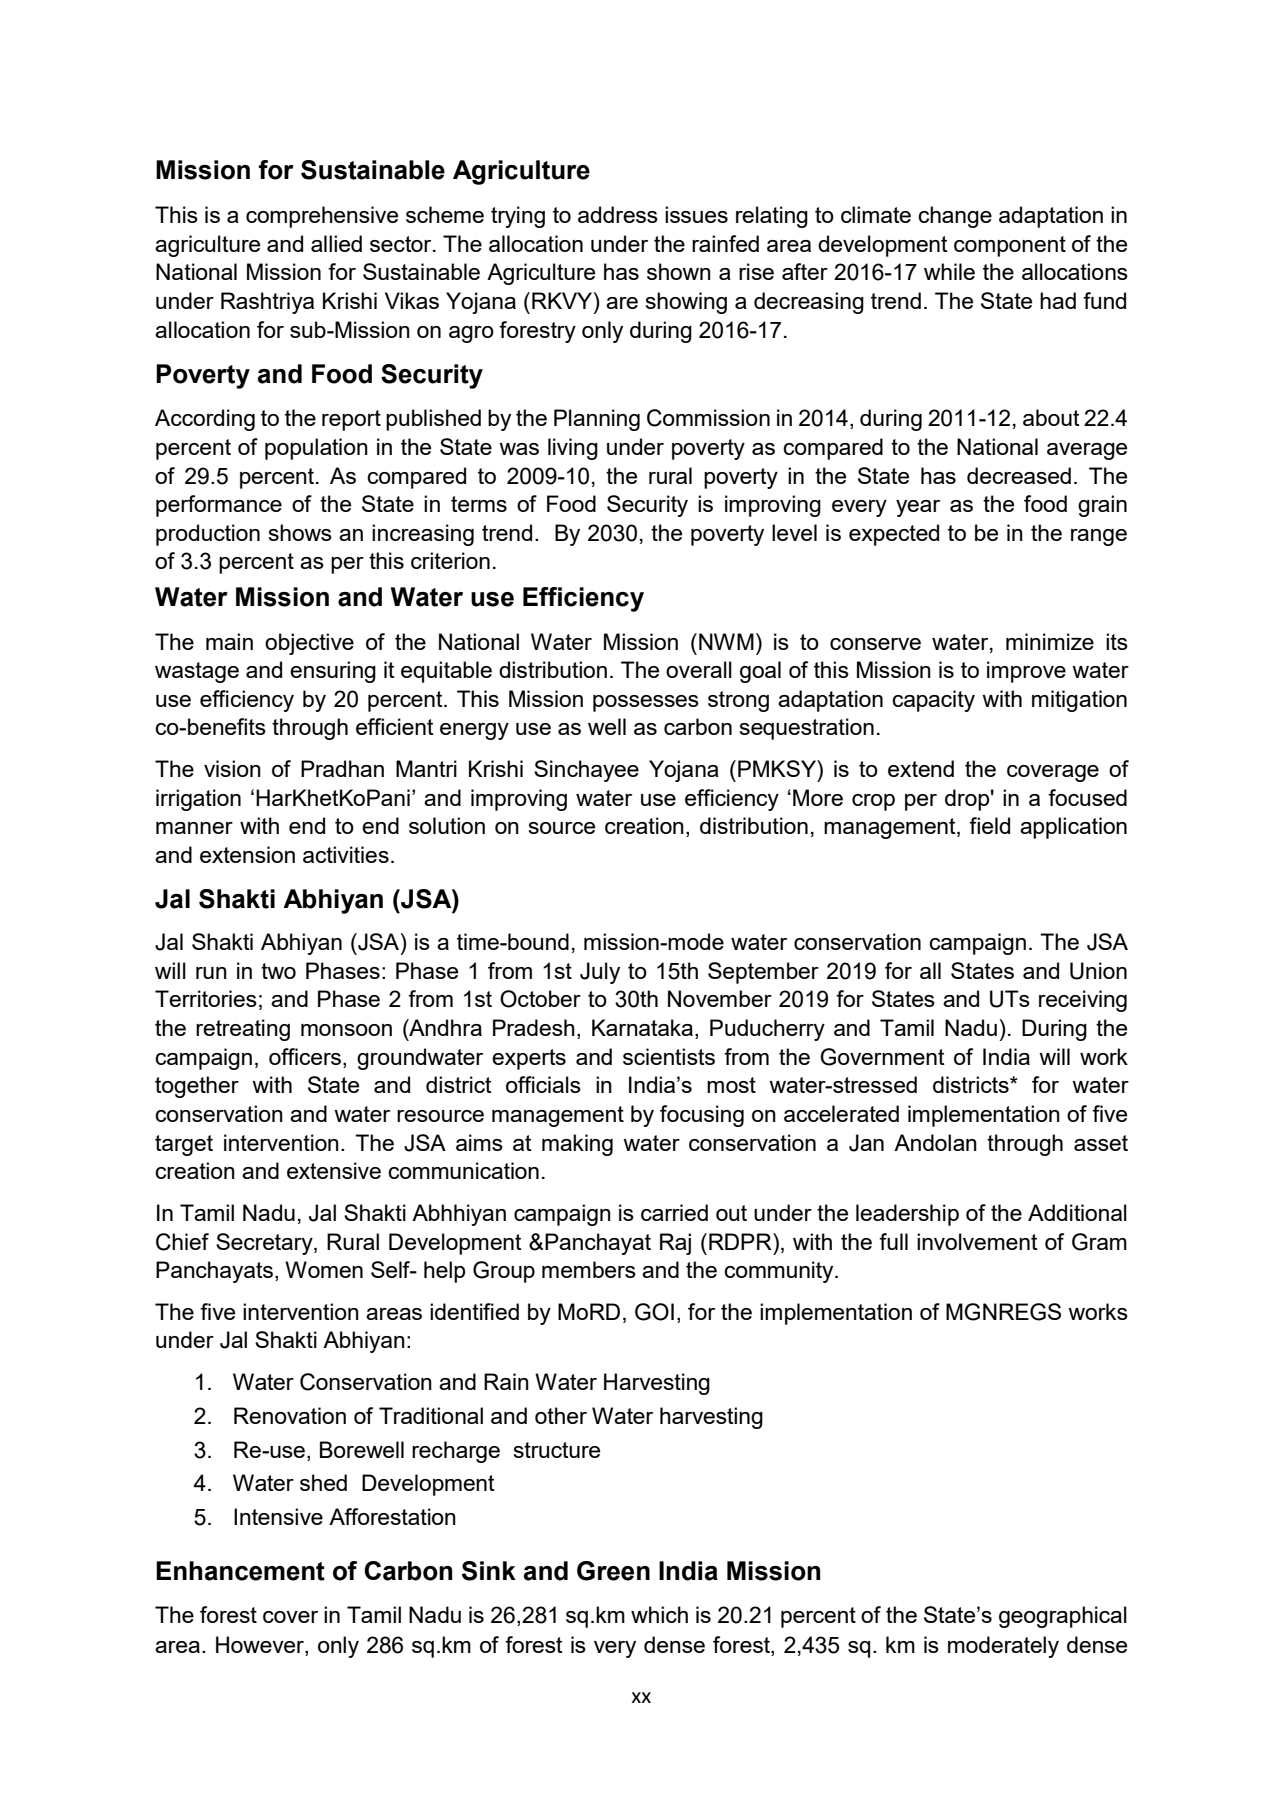  Describe the element at coordinates (679, 271) in the screenshot. I see `shown` at that location.
